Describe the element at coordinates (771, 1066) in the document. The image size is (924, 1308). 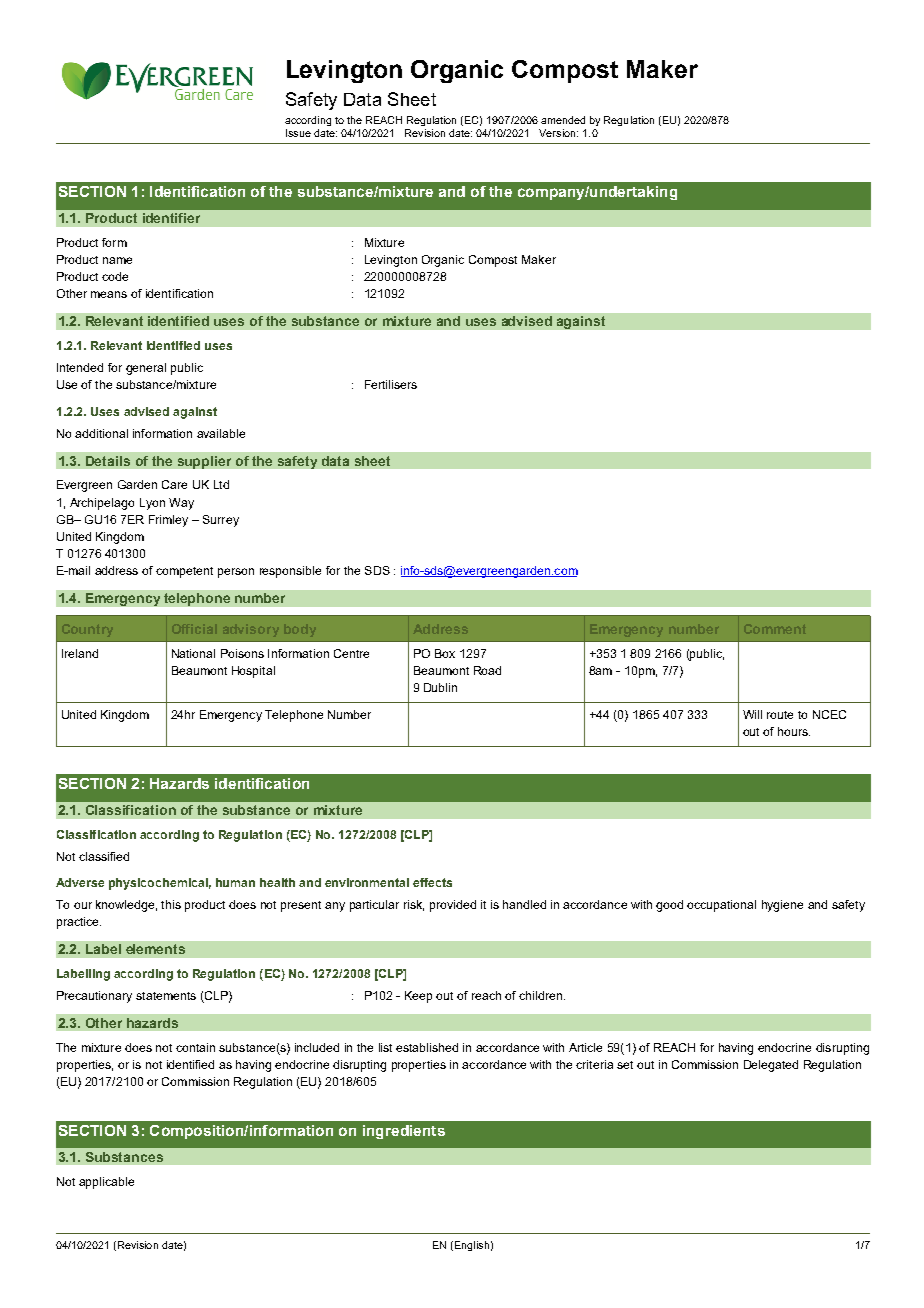
I see `Delegated` at that location.
